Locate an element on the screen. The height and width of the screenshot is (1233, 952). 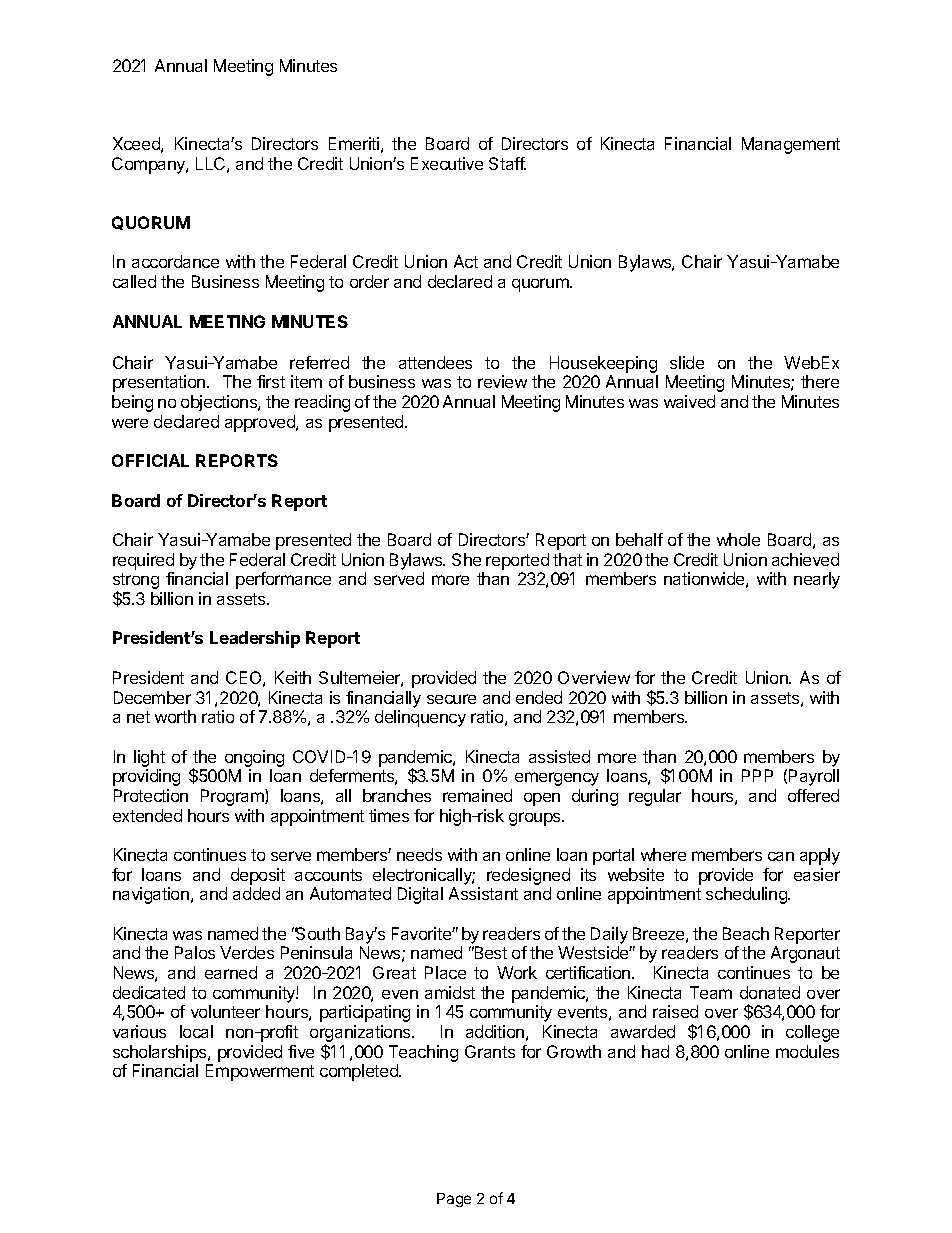
Empowerment is located at coordinates (260, 1072).
